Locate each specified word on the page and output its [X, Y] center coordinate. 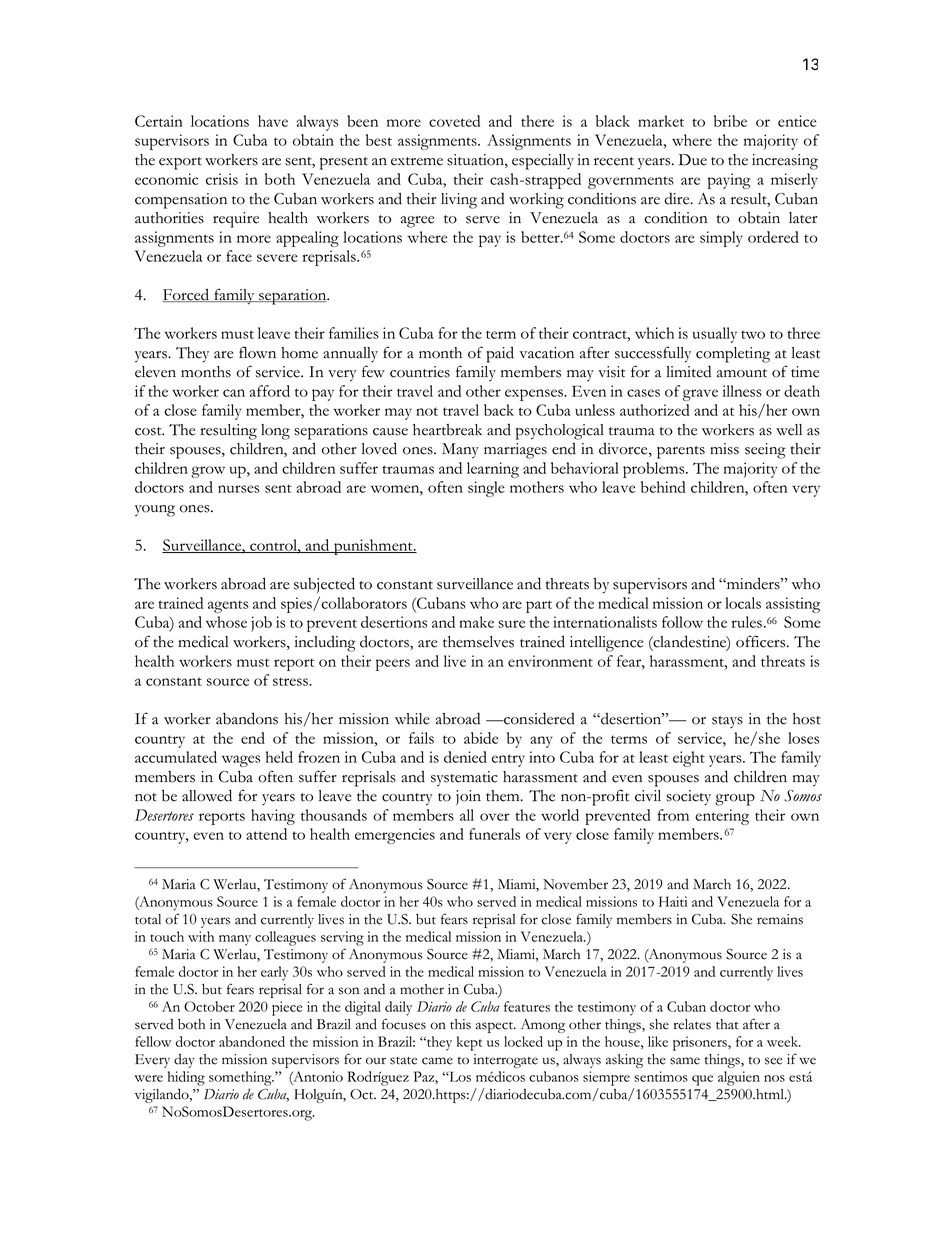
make [476, 622]
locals [743, 603]
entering [722, 817]
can [234, 393]
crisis [222, 179]
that [727, 1024]
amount [742, 373]
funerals [494, 834]
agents [228, 606]
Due [693, 160]
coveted [454, 121]
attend [266, 834]
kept [469, 1043]
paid [500, 354]
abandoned [252, 1041]
